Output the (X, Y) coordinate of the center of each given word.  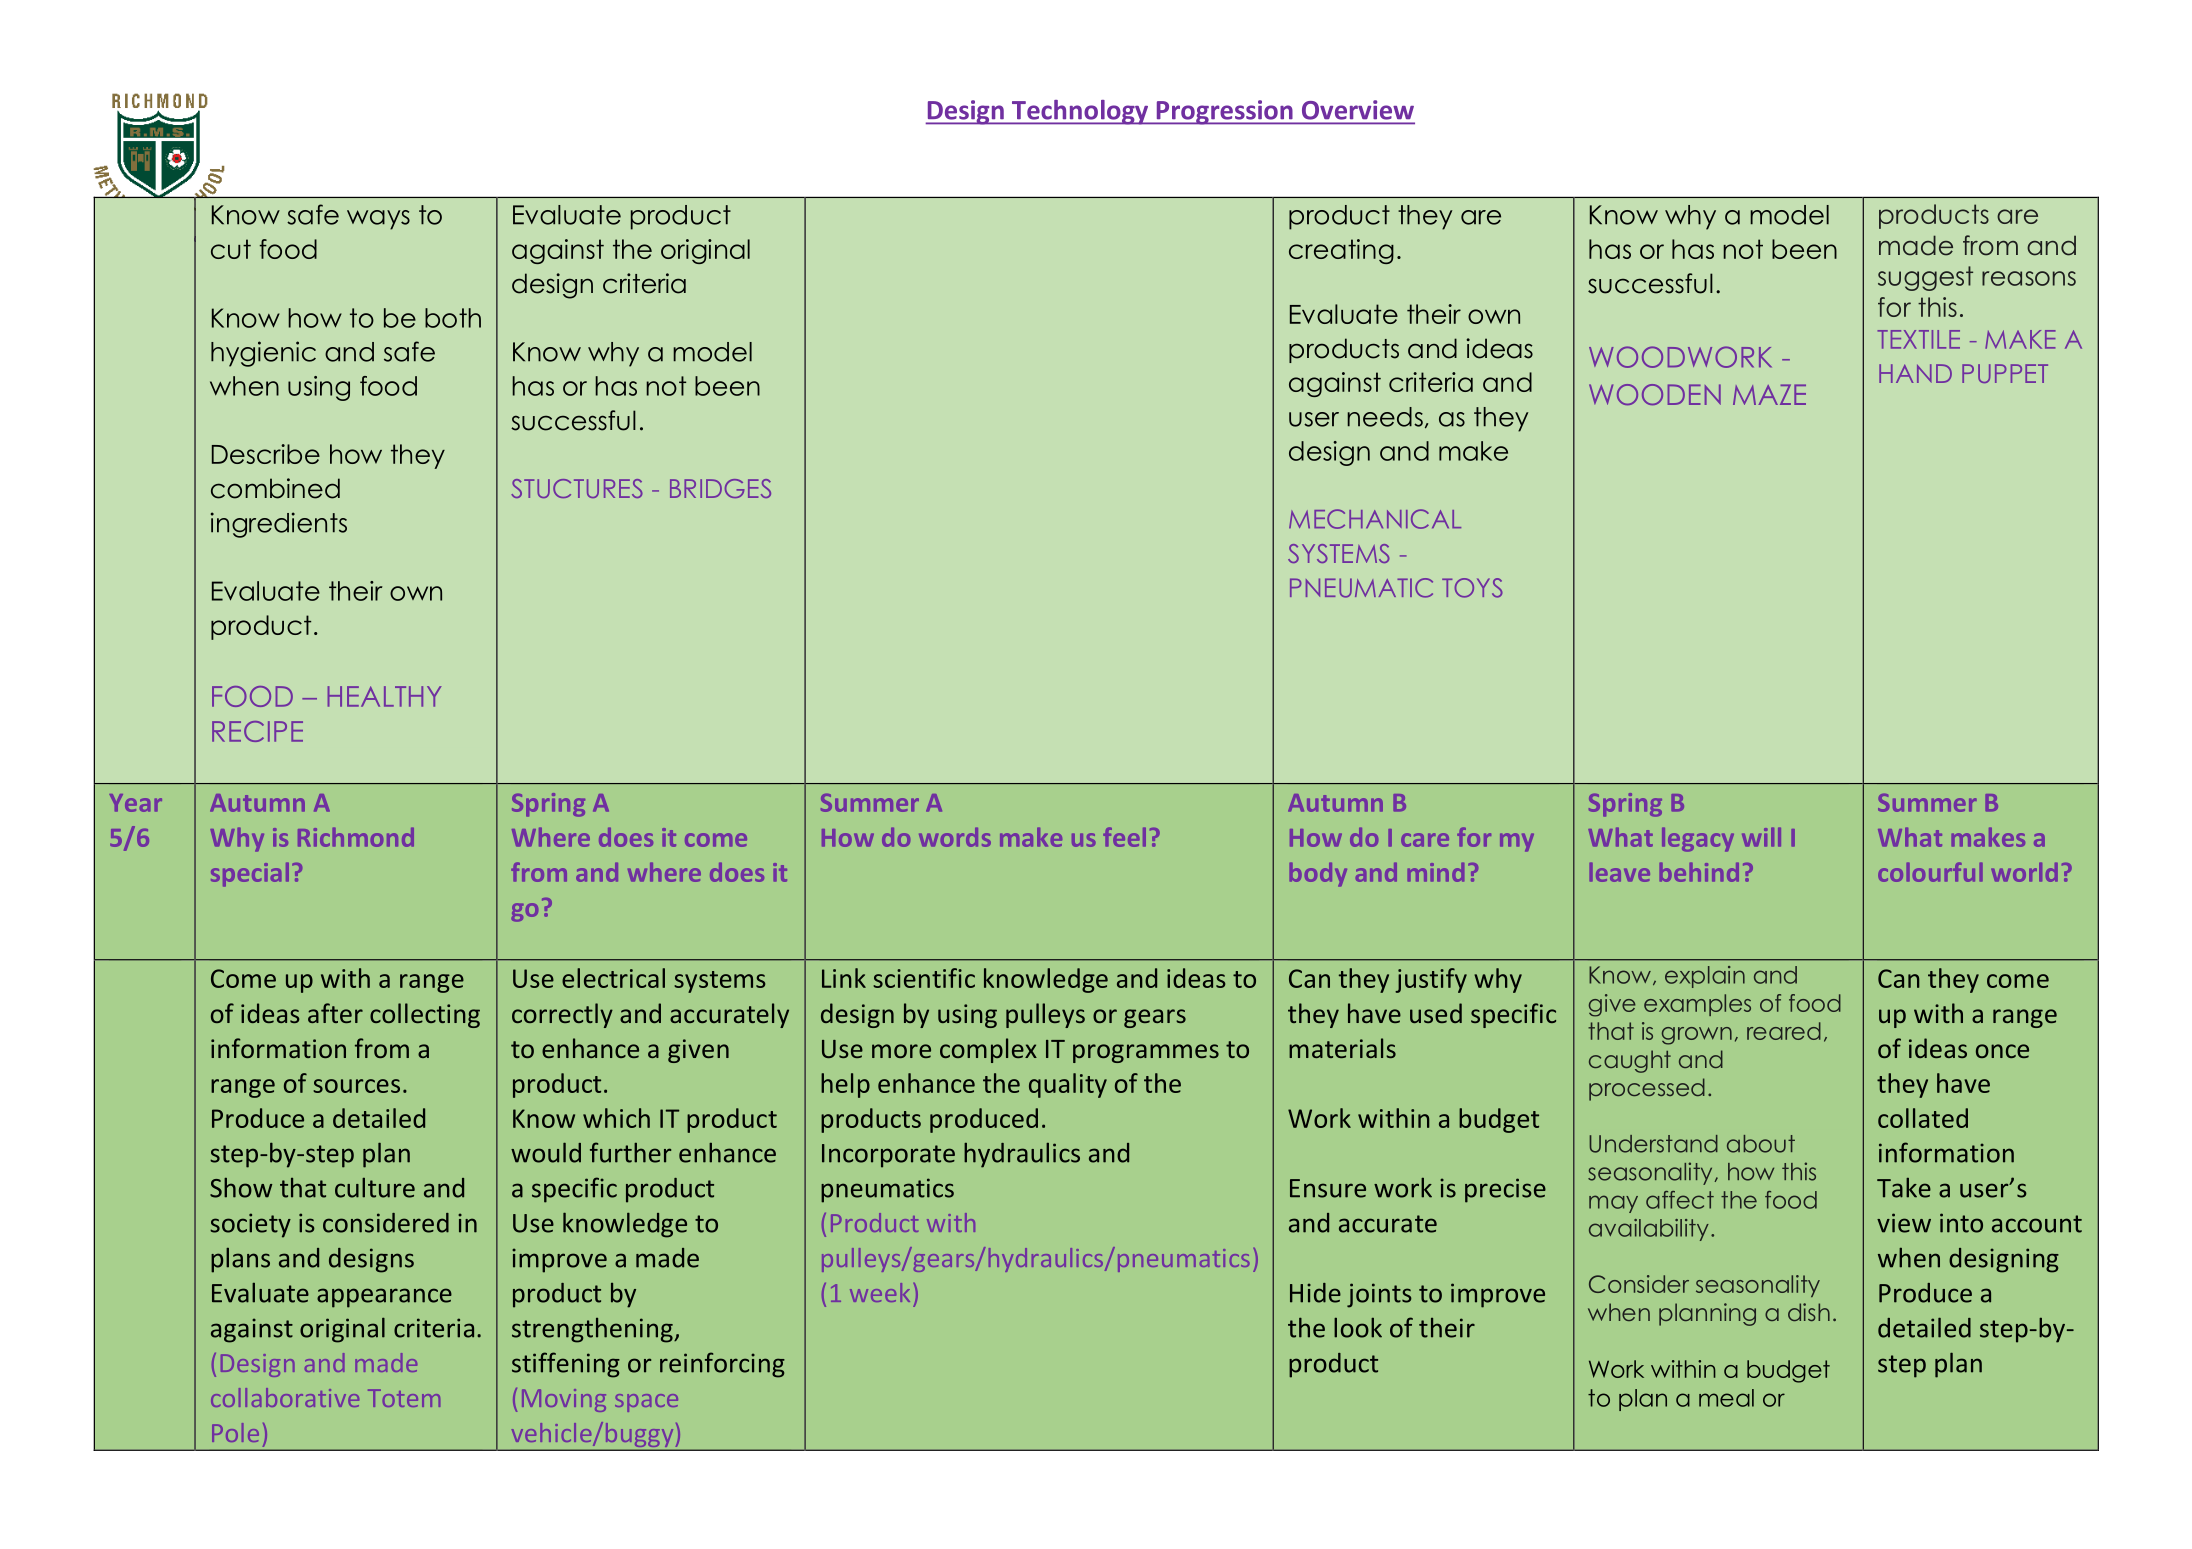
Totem (404, 1398)
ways (378, 220)
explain (1705, 977)
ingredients (279, 525)
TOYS (1472, 588)
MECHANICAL (1375, 519)
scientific (924, 978)
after (335, 1013)
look (1358, 1328)
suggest (1925, 278)
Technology (1080, 112)
